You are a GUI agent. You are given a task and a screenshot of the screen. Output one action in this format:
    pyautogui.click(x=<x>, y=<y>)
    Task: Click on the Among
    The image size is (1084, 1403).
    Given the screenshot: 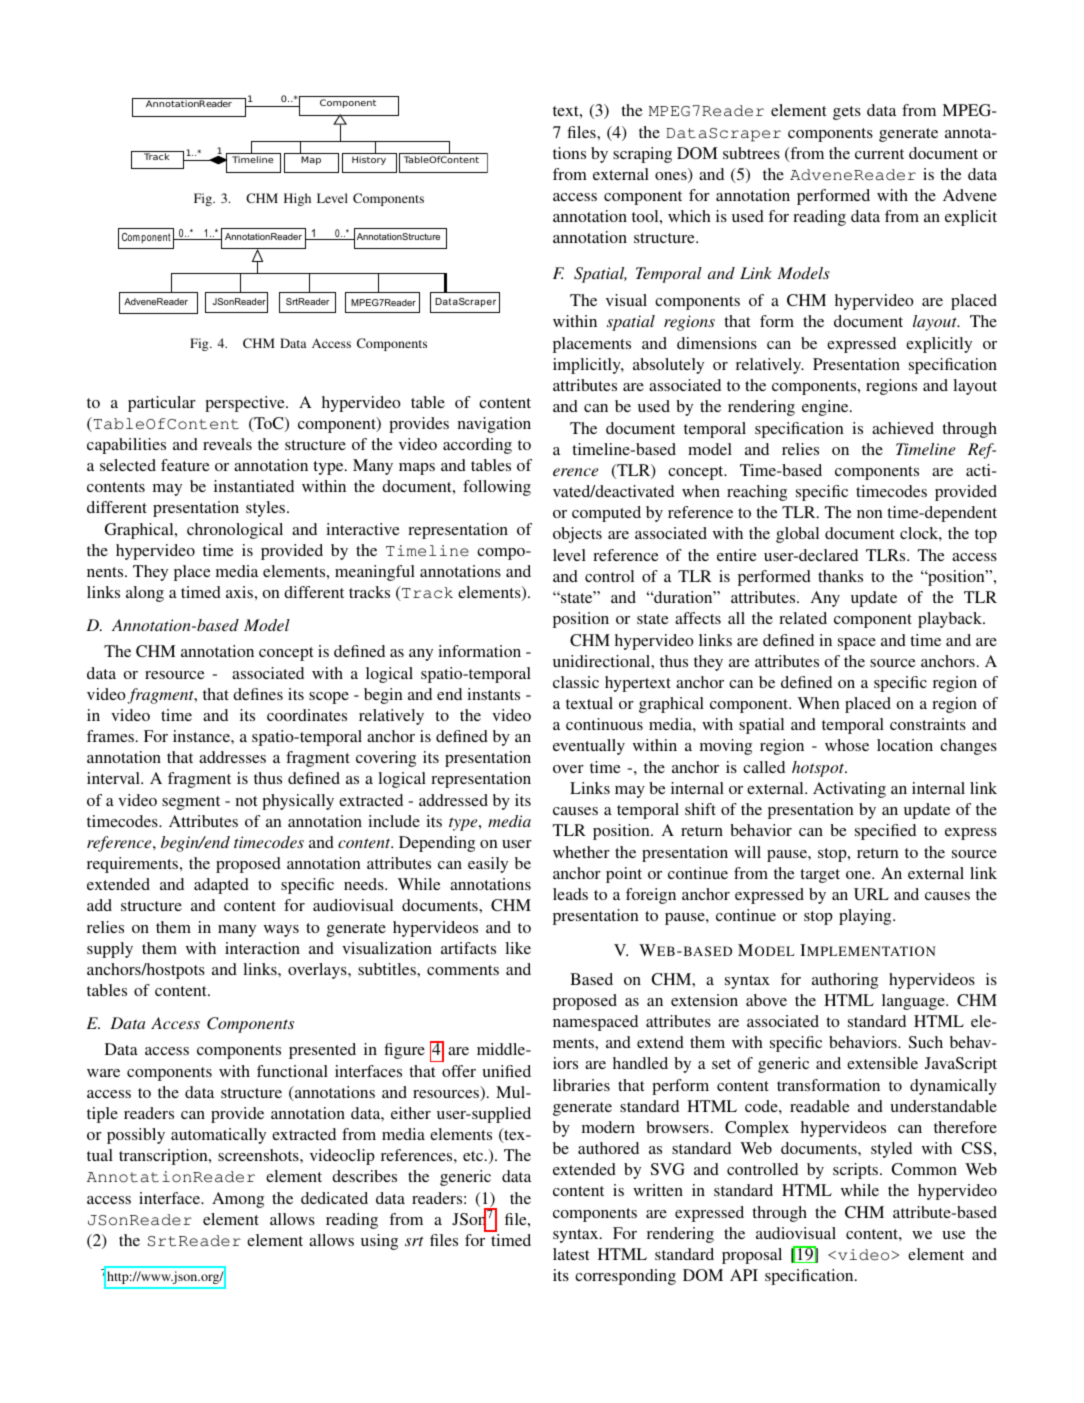 What is the action you would take?
    pyautogui.click(x=238, y=1200)
